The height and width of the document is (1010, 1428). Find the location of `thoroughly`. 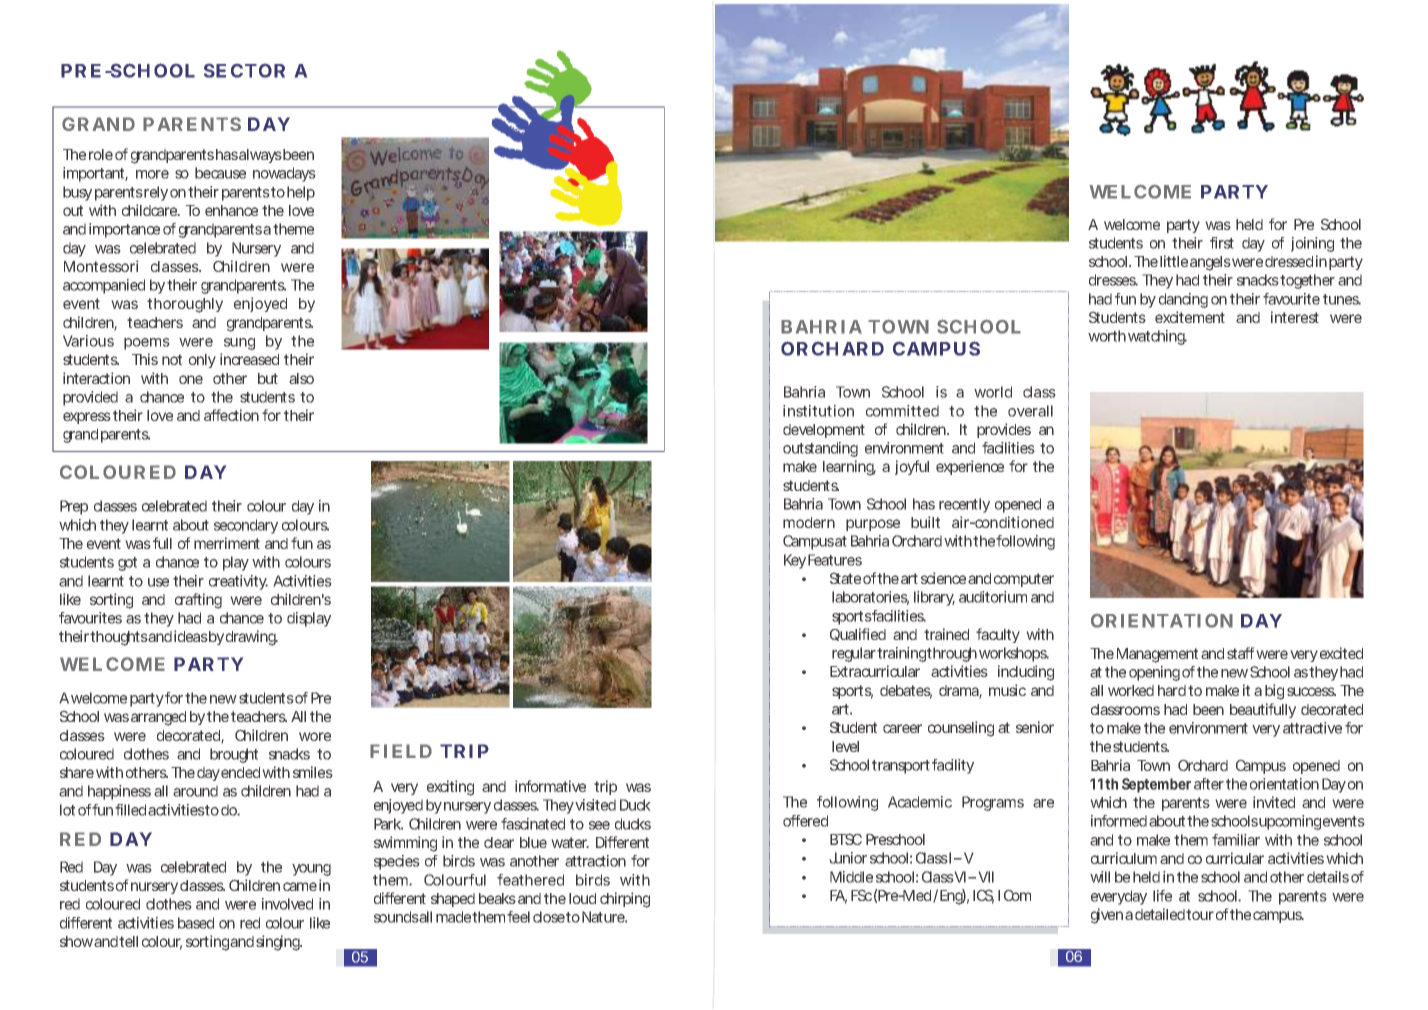

thoroughly is located at coordinates (185, 305).
